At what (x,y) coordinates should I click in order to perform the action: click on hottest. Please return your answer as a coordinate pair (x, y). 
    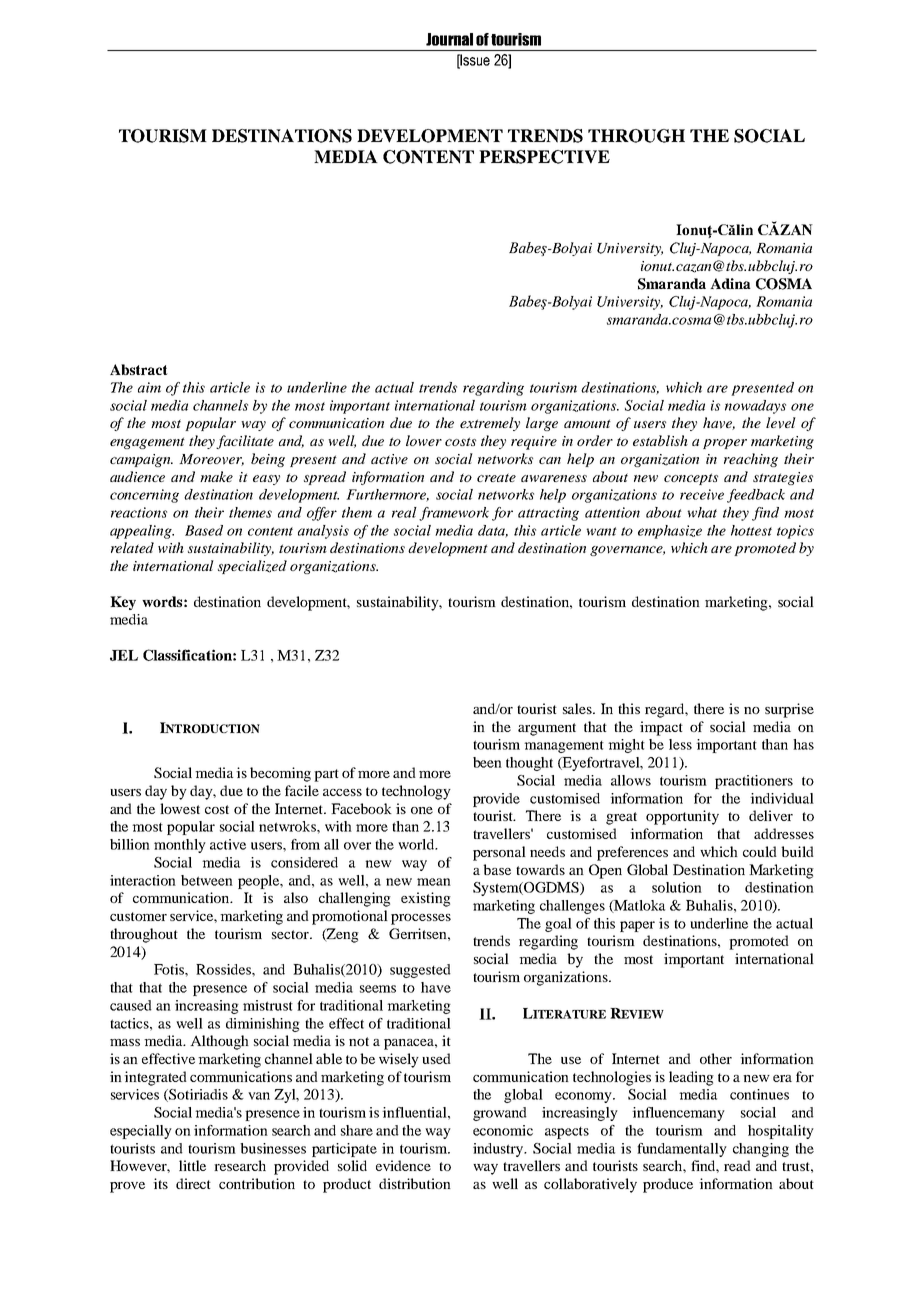
    Looking at the image, I should click on (751, 530).
